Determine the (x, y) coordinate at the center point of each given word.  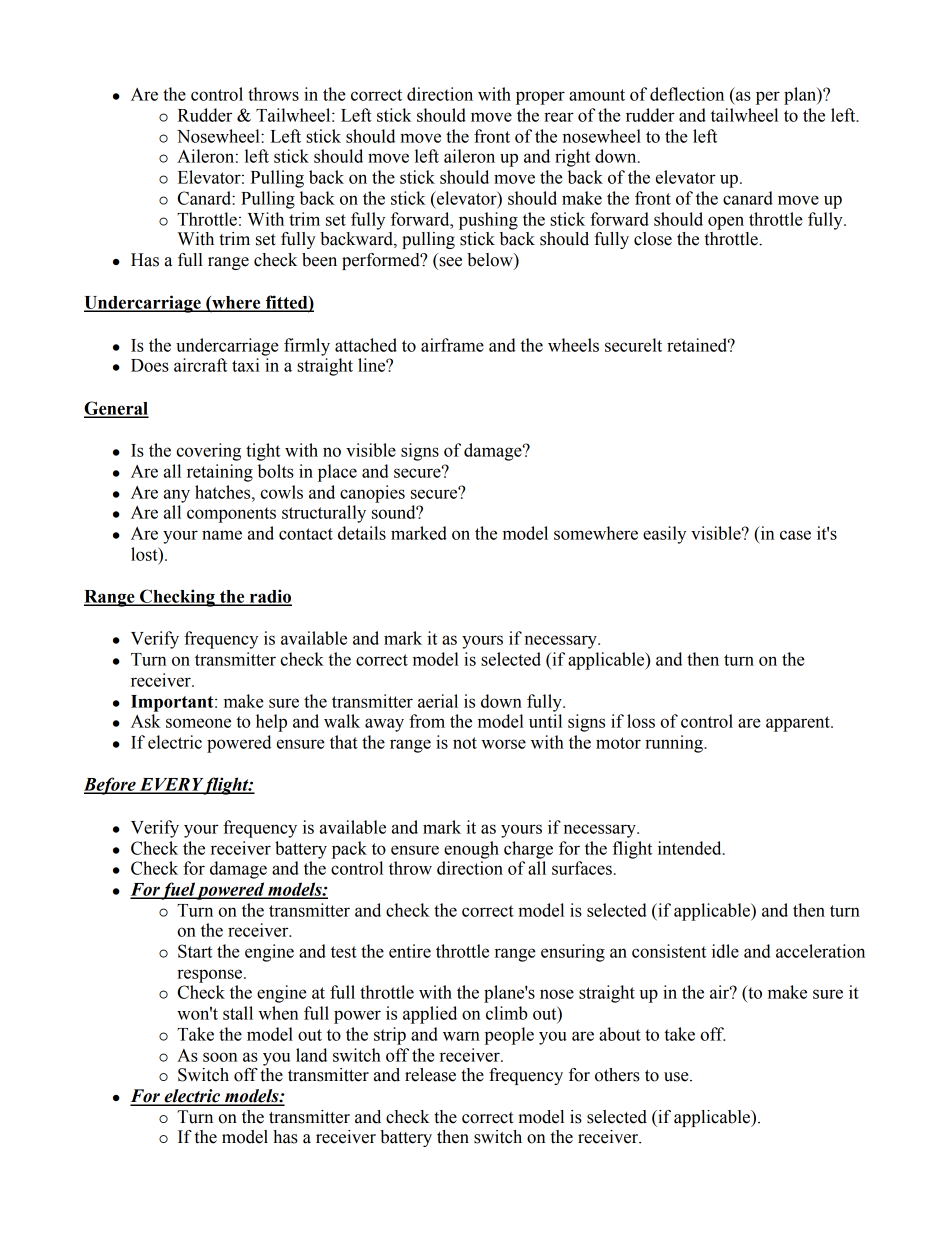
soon (220, 1057)
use (677, 1077)
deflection (687, 94)
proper (540, 98)
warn (461, 1036)
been (319, 260)
